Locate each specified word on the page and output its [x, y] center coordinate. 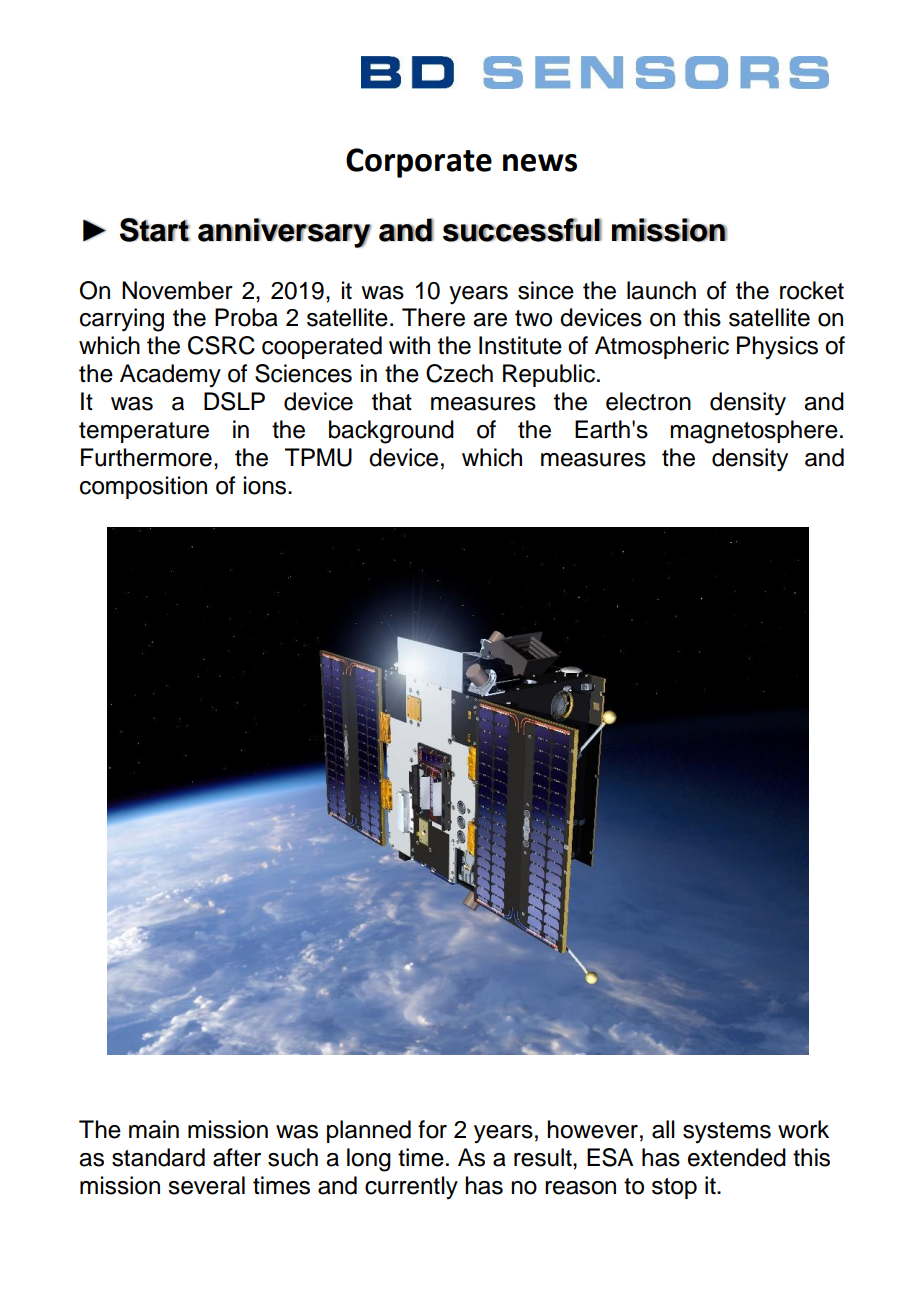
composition [143, 487]
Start [155, 230]
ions [266, 485]
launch [661, 290]
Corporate [419, 163]
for [432, 1129]
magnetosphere [754, 432]
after [237, 1157]
